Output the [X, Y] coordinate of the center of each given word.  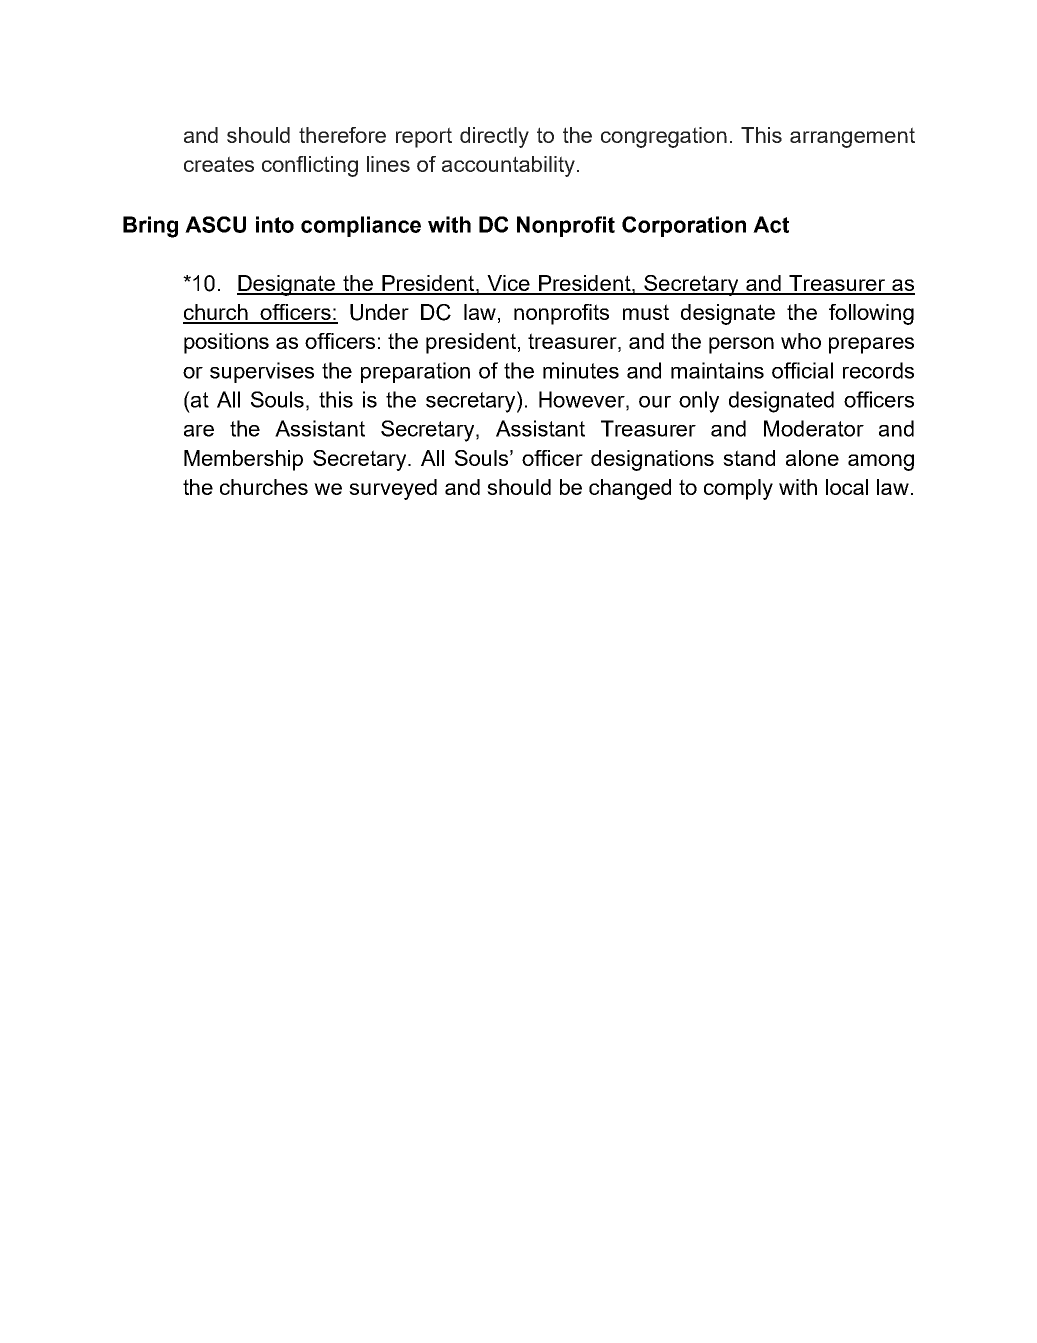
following [871, 314]
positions [226, 343]
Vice [508, 284]
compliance [361, 226]
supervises [262, 372]
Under [379, 312]
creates [219, 164]
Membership [243, 460]
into [275, 224]
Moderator [814, 428]
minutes [581, 370]
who [801, 341]
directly [494, 137]
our [655, 402]
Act [771, 224]
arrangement [852, 137]
